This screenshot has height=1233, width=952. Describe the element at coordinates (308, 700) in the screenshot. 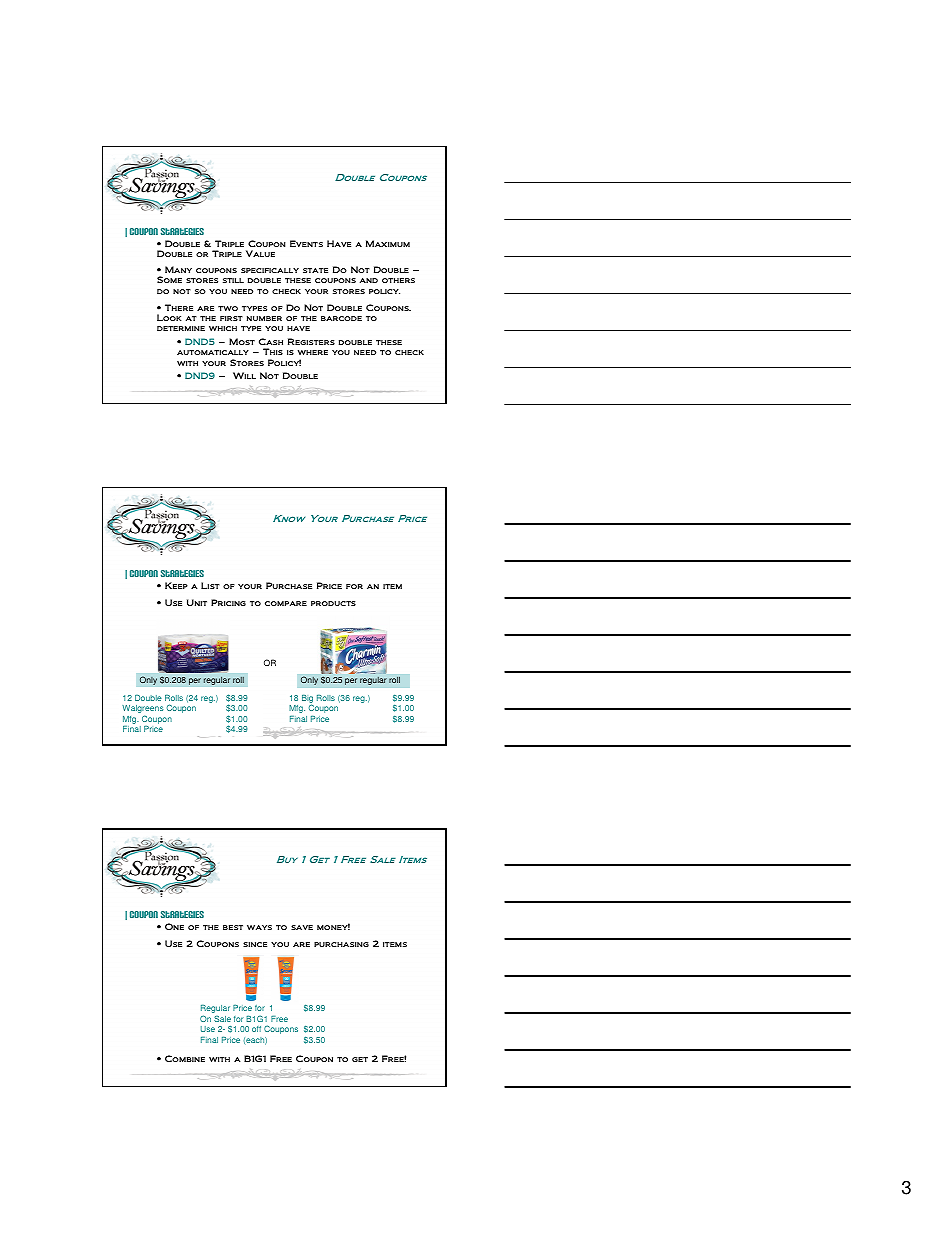

I see `Big` at that location.
